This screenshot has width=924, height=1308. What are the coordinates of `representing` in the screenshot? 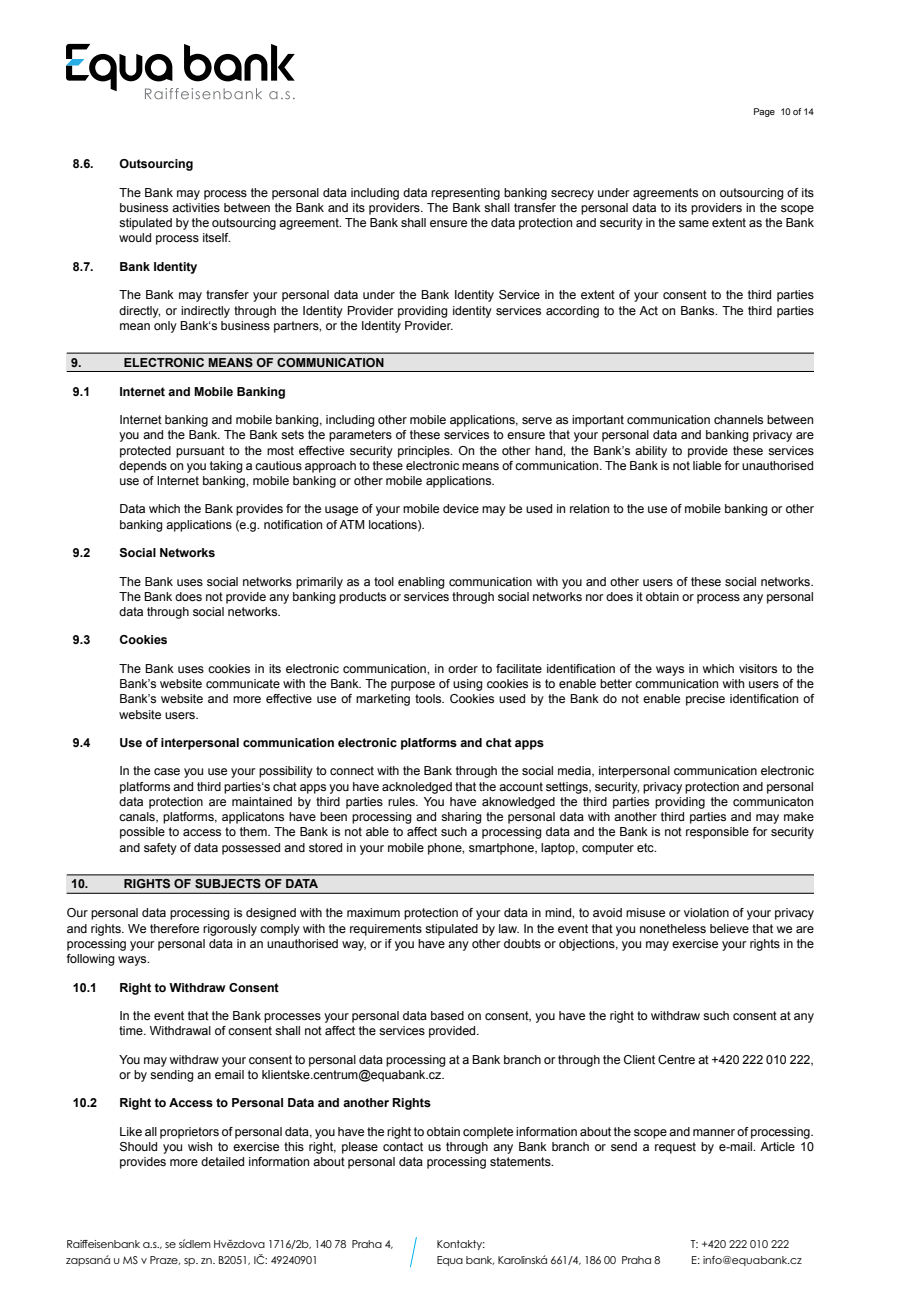 It's located at (465, 194).
